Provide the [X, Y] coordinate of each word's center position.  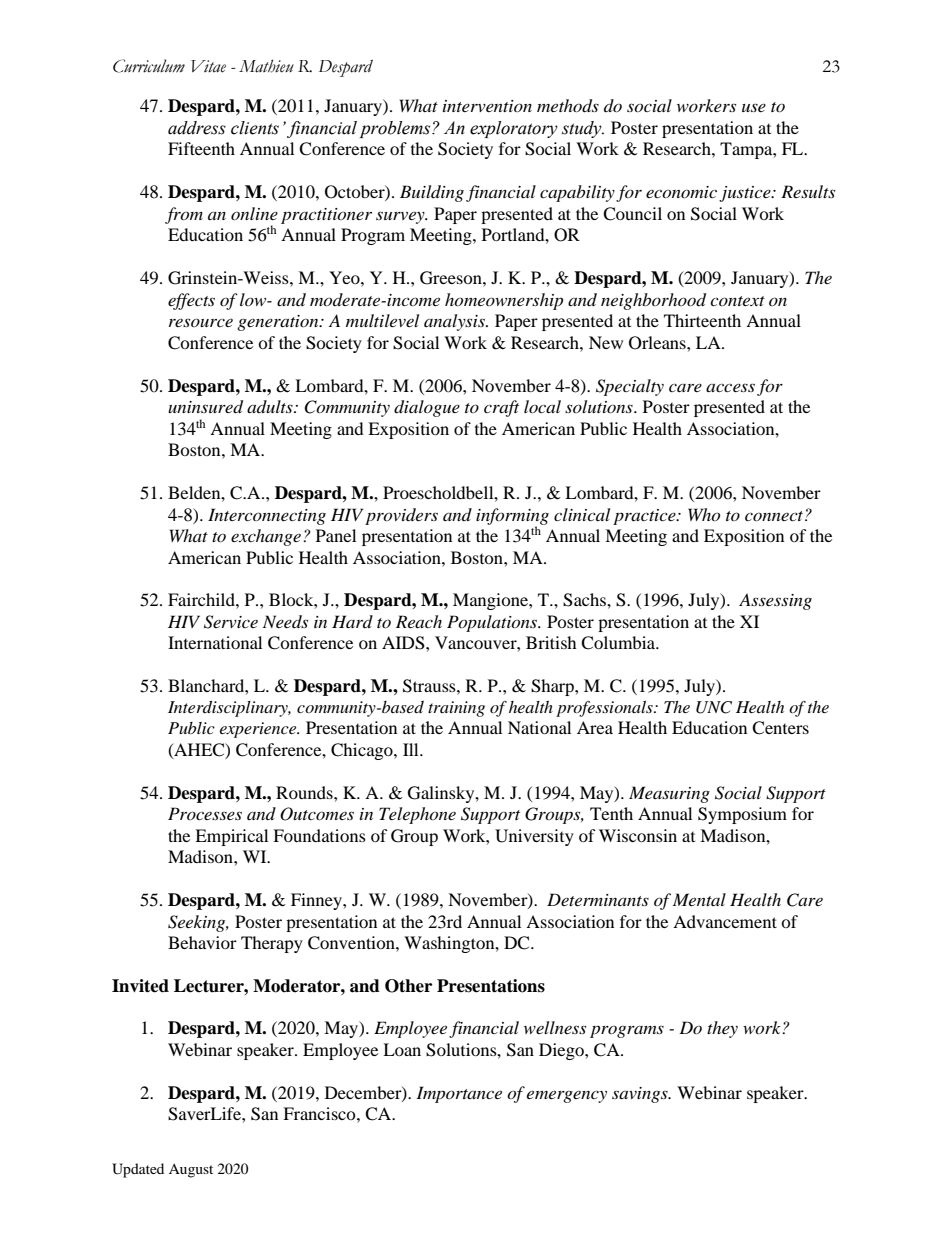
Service [231, 622]
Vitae [208, 66]
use [754, 108]
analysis [455, 322]
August [191, 1171]
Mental [699, 899]
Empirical [231, 837]
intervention [487, 106]
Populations [493, 623]
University [534, 837]
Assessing [775, 601]
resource [201, 322]
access [730, 387]
